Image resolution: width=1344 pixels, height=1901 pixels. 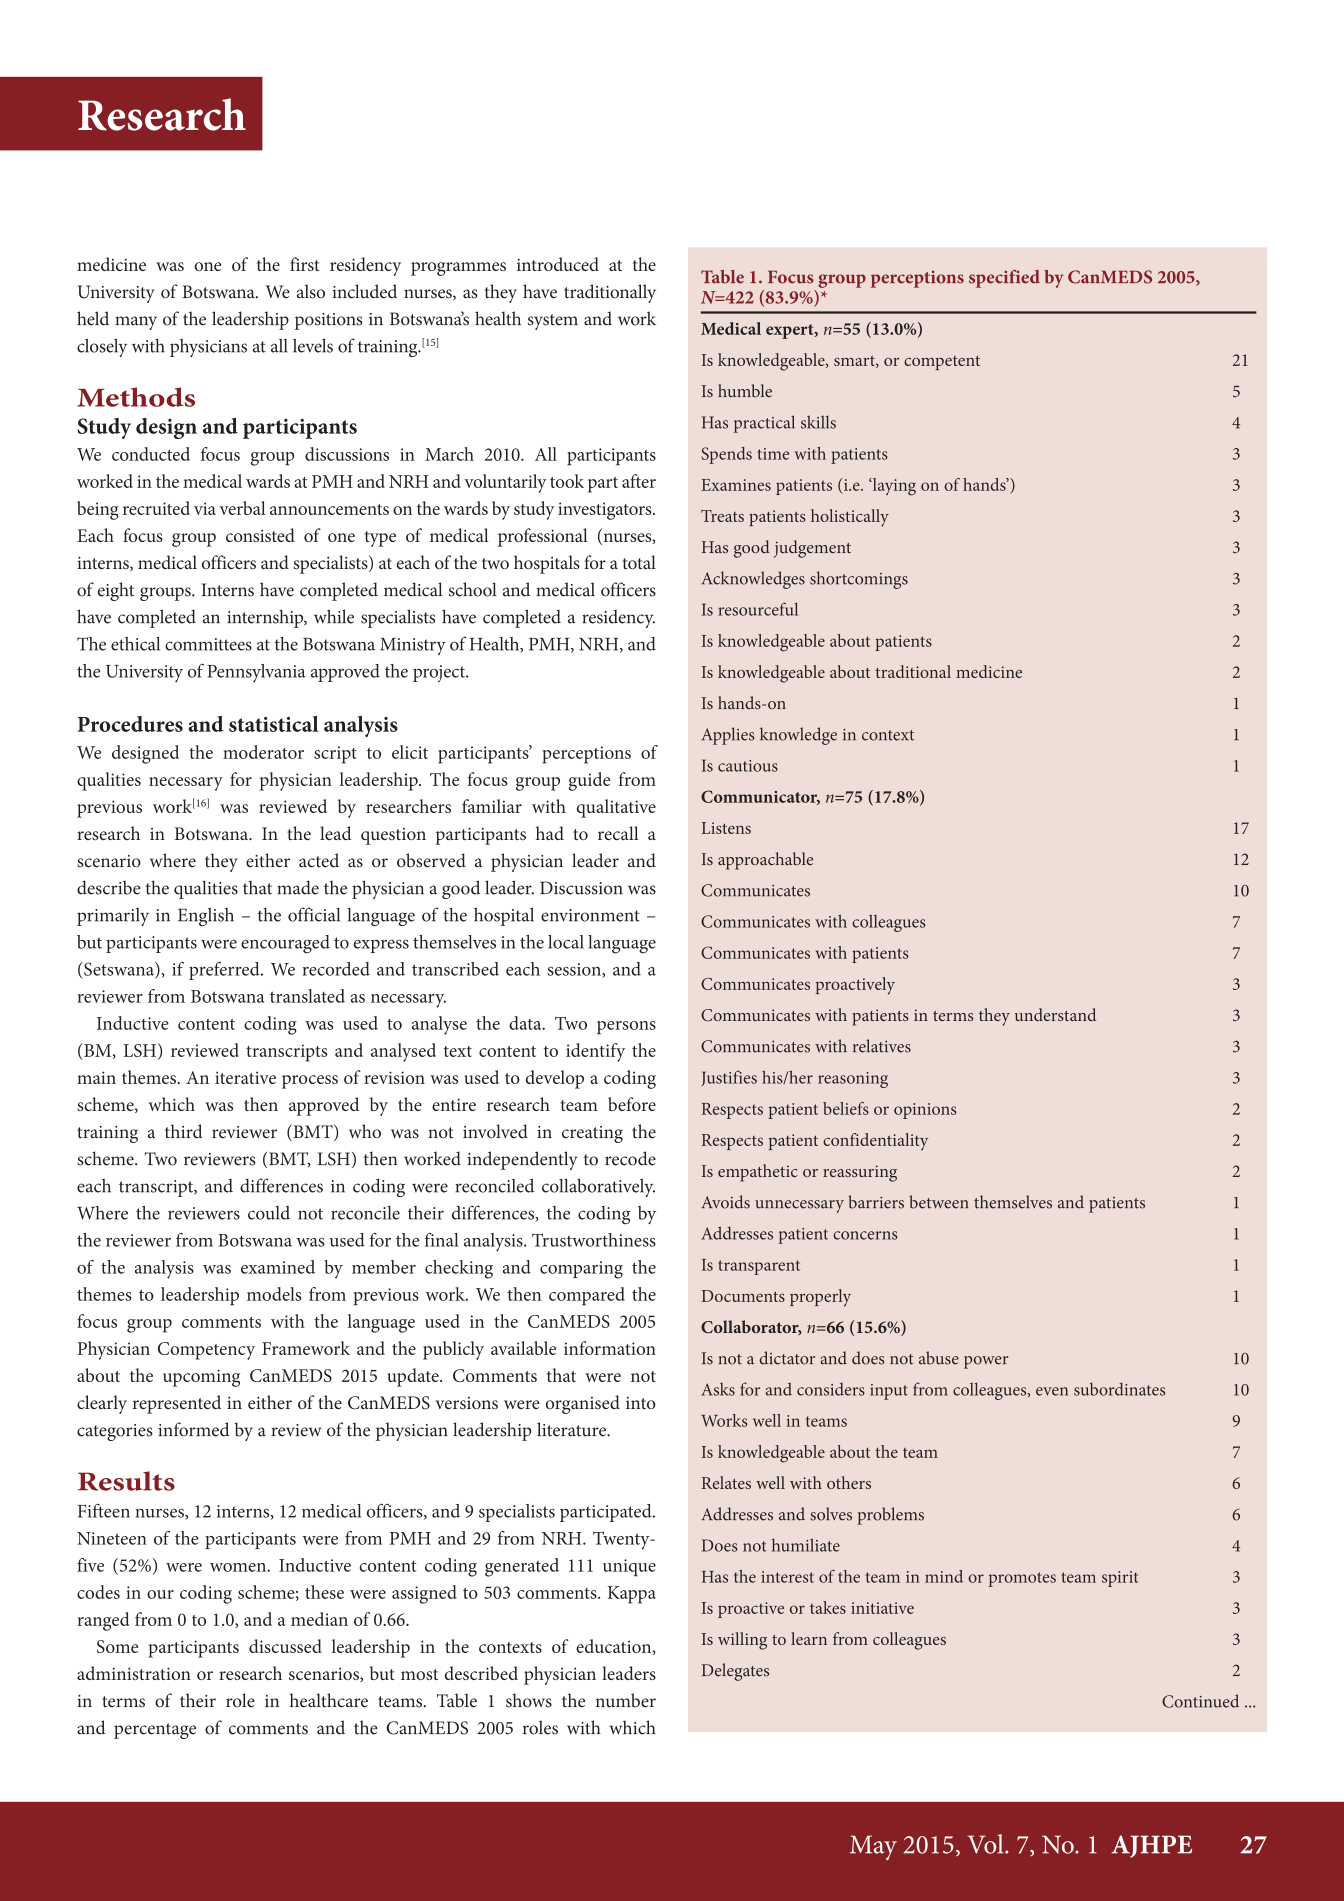 I want to click on even, so click(x=1052, y=1391).
